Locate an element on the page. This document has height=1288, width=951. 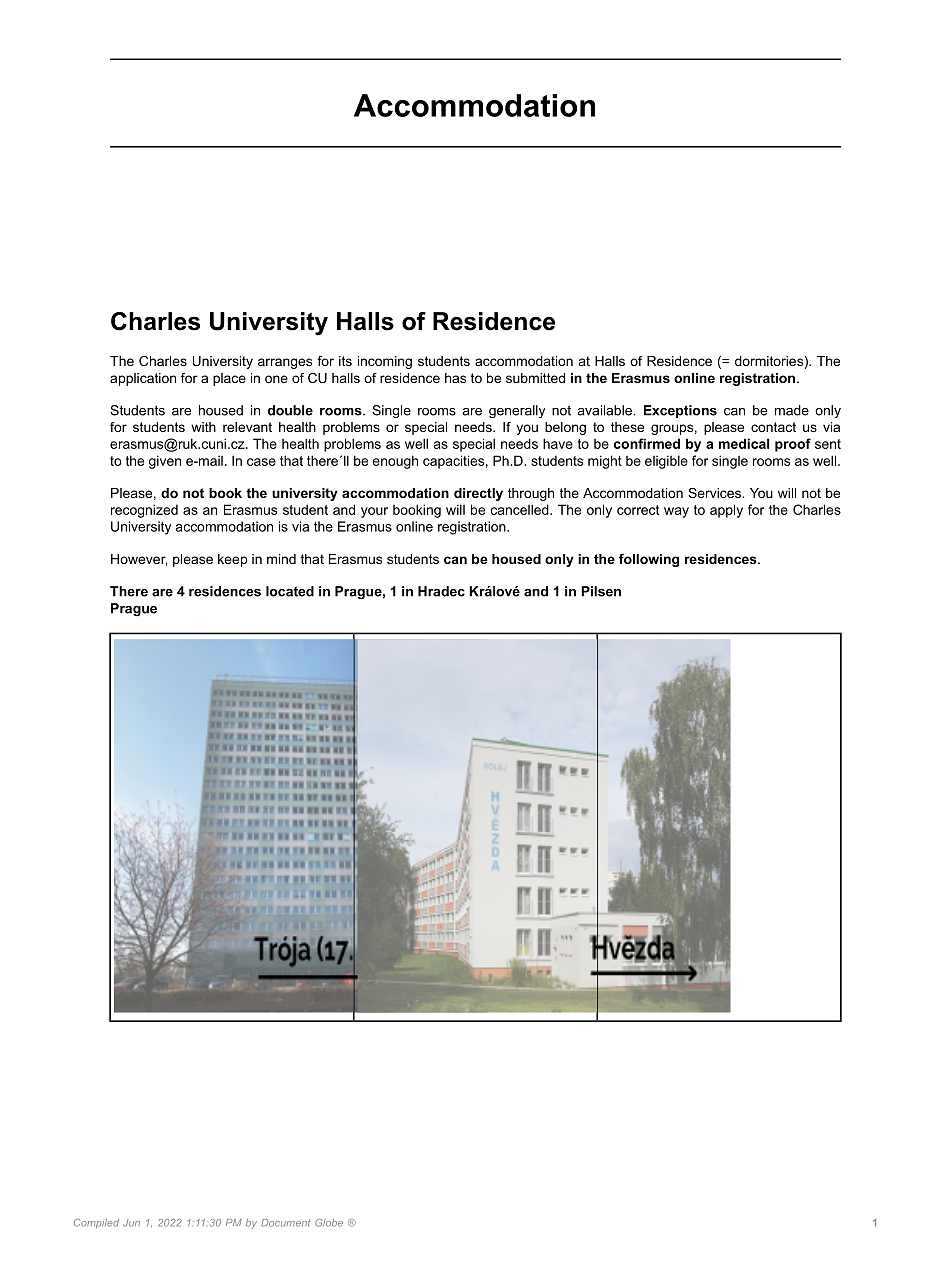
However is located at coordinates (139, 560).
